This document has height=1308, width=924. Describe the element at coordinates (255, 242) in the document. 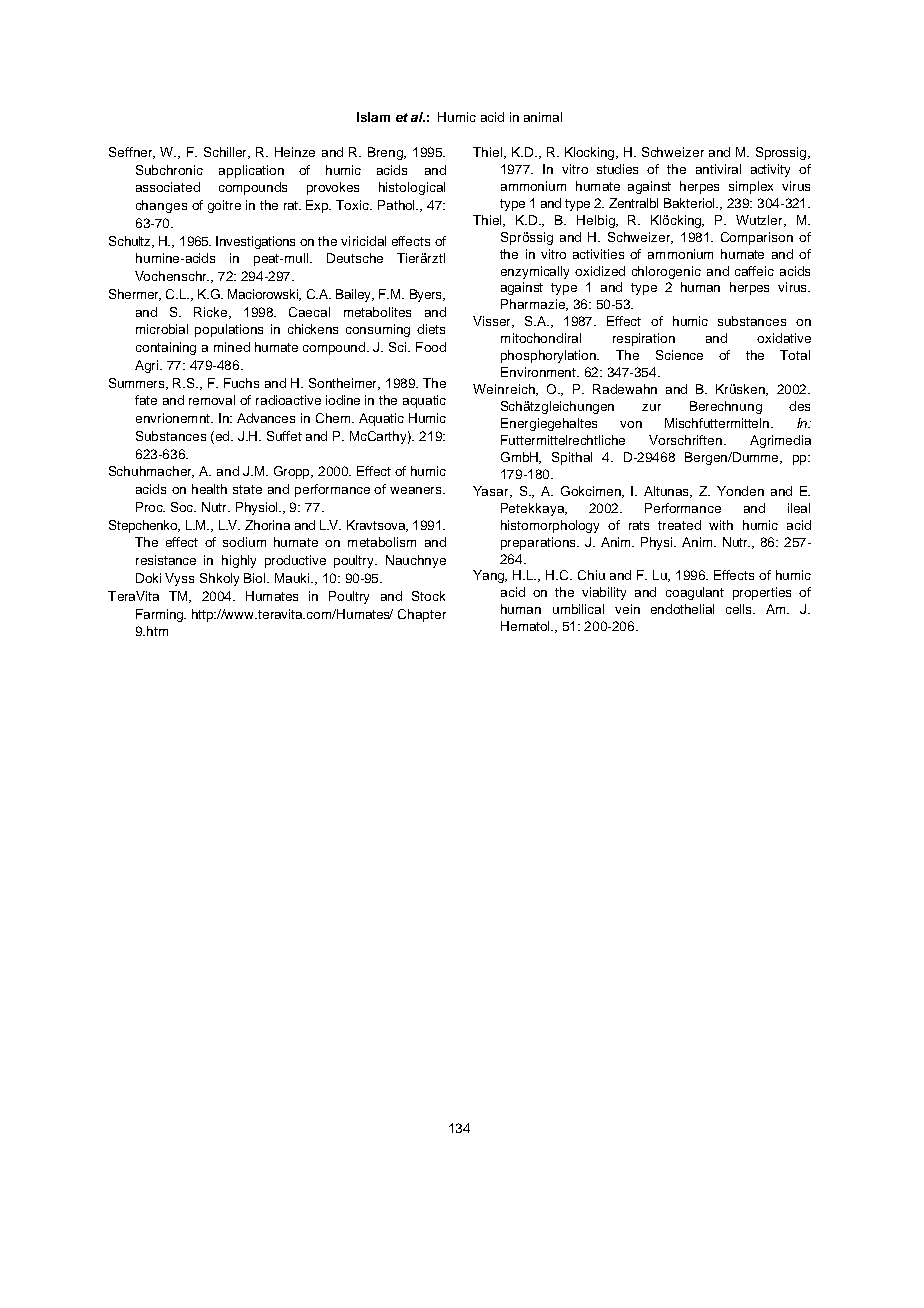

I see `Investigations` at that location.
